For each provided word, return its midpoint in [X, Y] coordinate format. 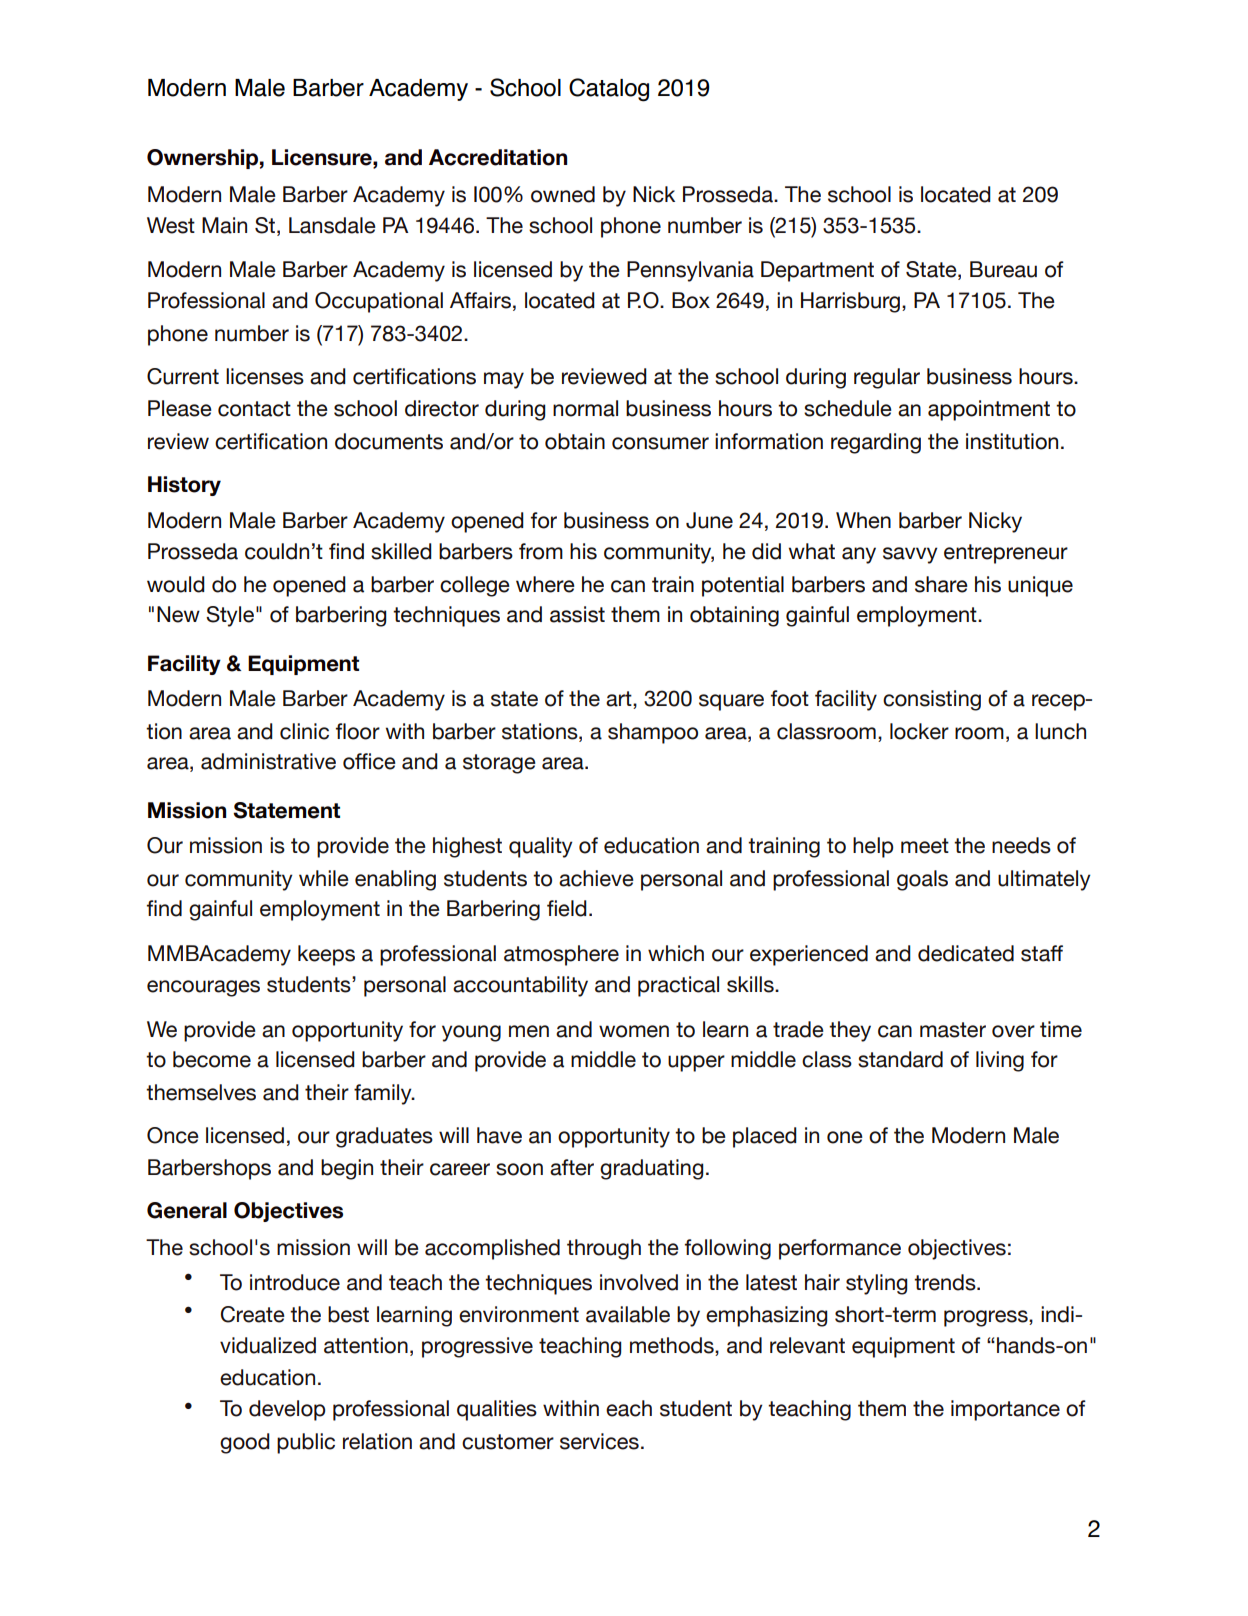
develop [287, 1410]
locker [919, 731]
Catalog [609, 90]
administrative [268, 761]
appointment [989, 410]
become [212, 1059]
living [1000, 1061]
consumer [660, 443]
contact [254, 409]
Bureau [1003, 269]
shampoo [653, 733]
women [634, 1031]
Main [224, 225]
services [599, 1441]
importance [1005, 1410]
